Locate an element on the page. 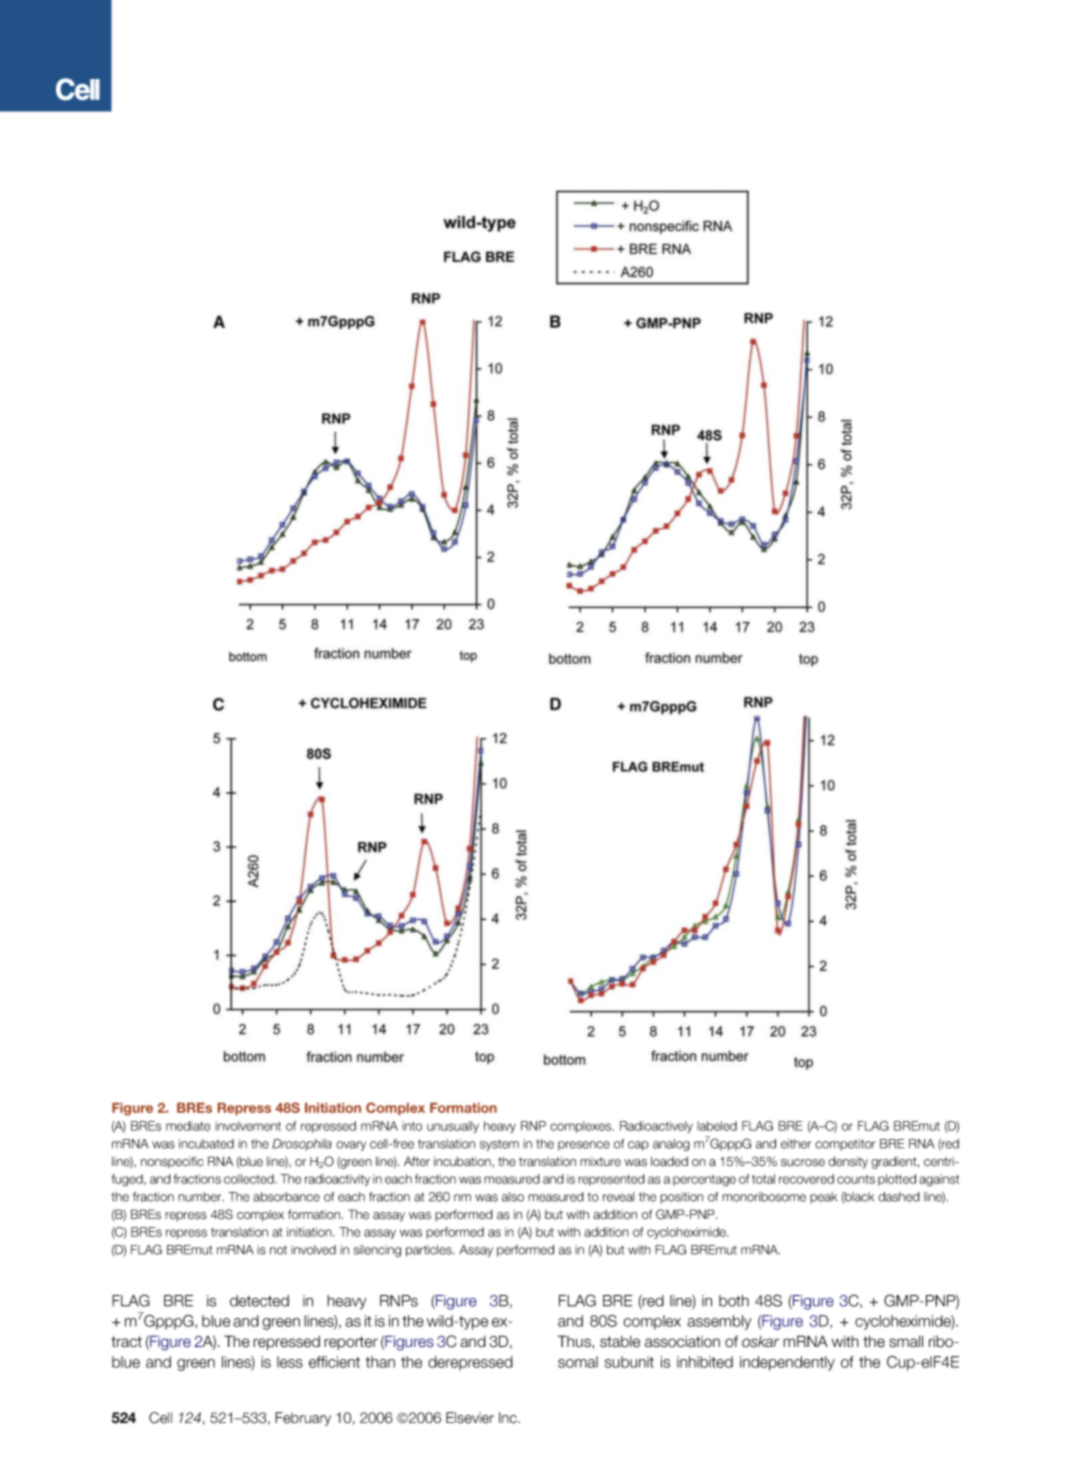 This document has height=1462, width=1092. Thus is located at coordinates (575, 1341).
